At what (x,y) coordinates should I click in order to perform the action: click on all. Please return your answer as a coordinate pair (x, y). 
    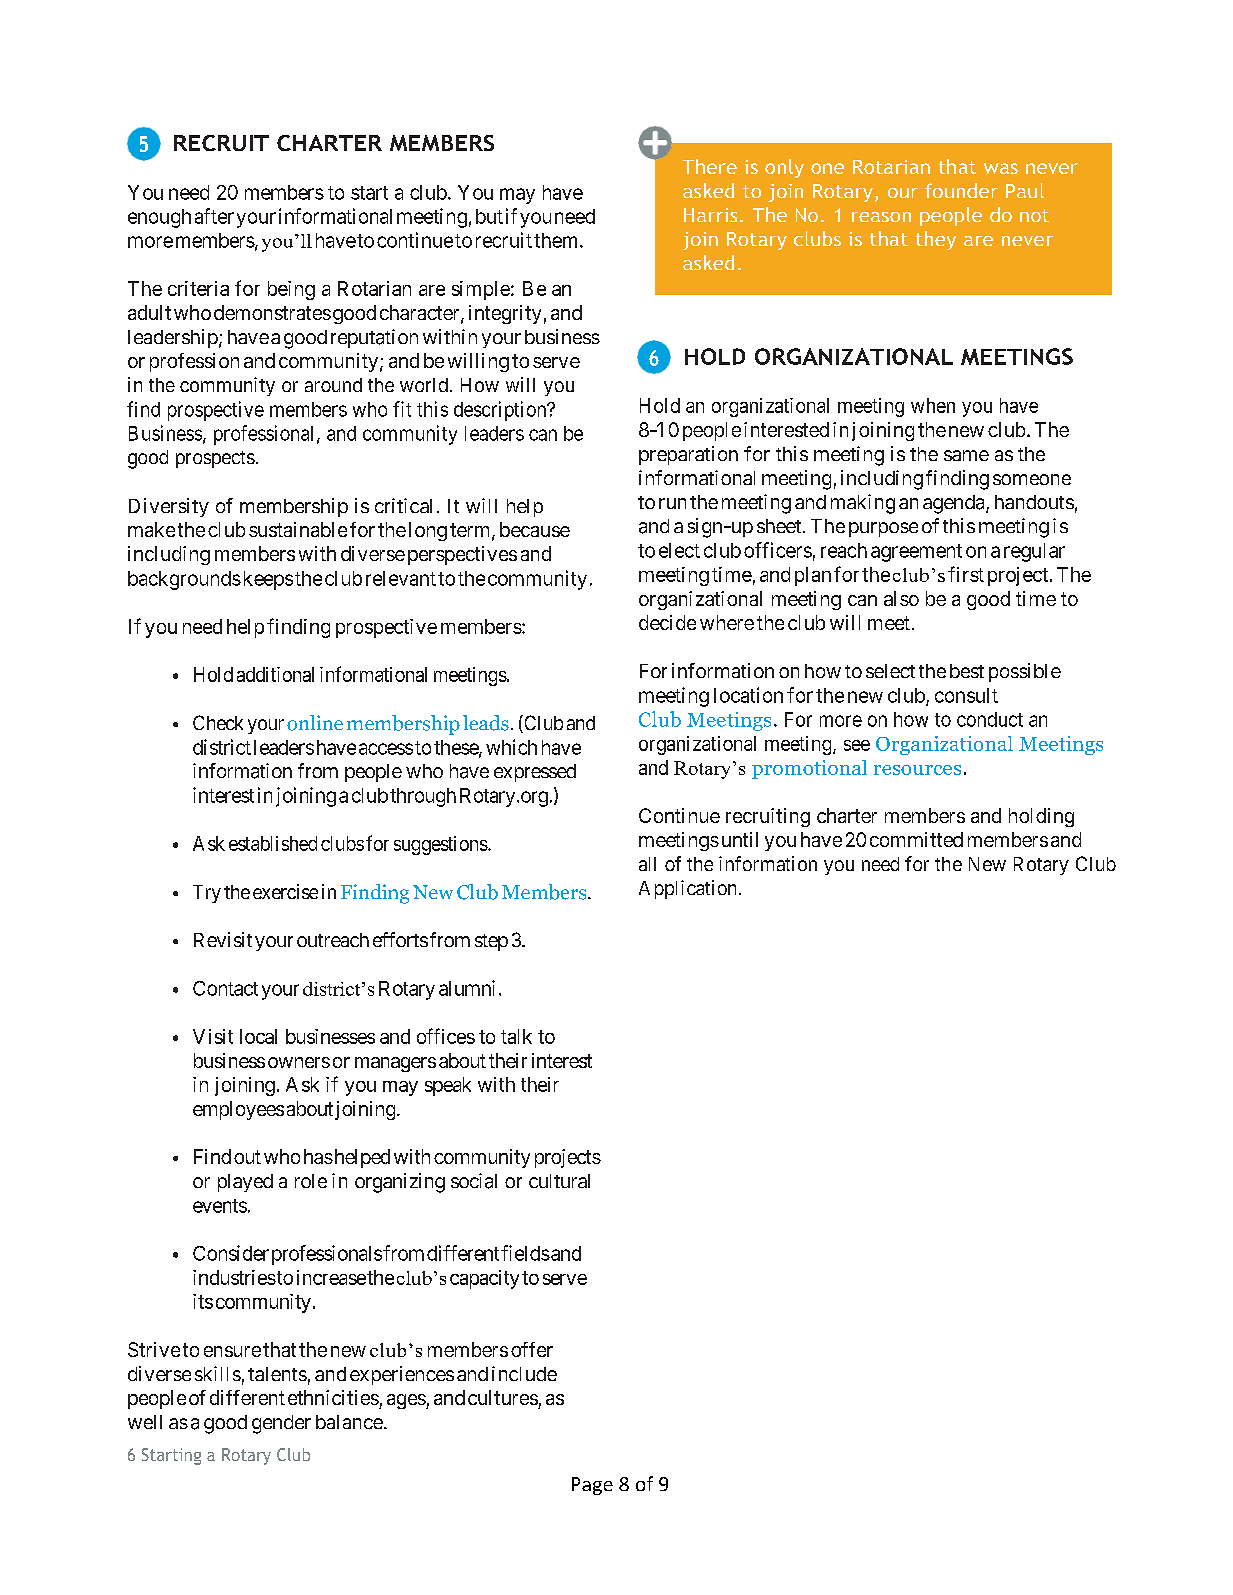
    Looking at the image, I should click on (647, 864).
